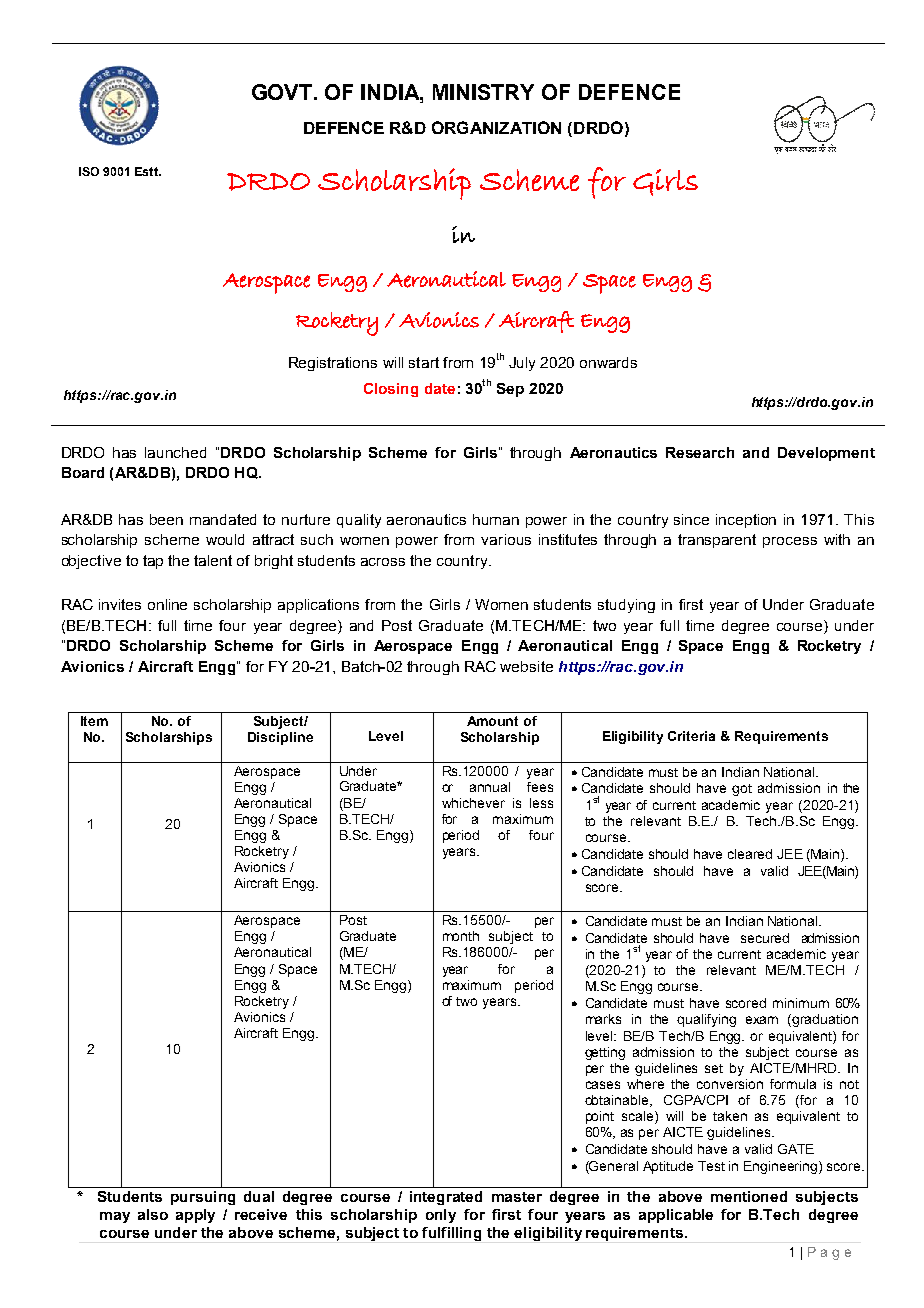 This image has height=1308, width=924. What do you see at coordinates (496, 127) in the image?
I see `ORGANIZATION` at bounding box center [496, 127].
